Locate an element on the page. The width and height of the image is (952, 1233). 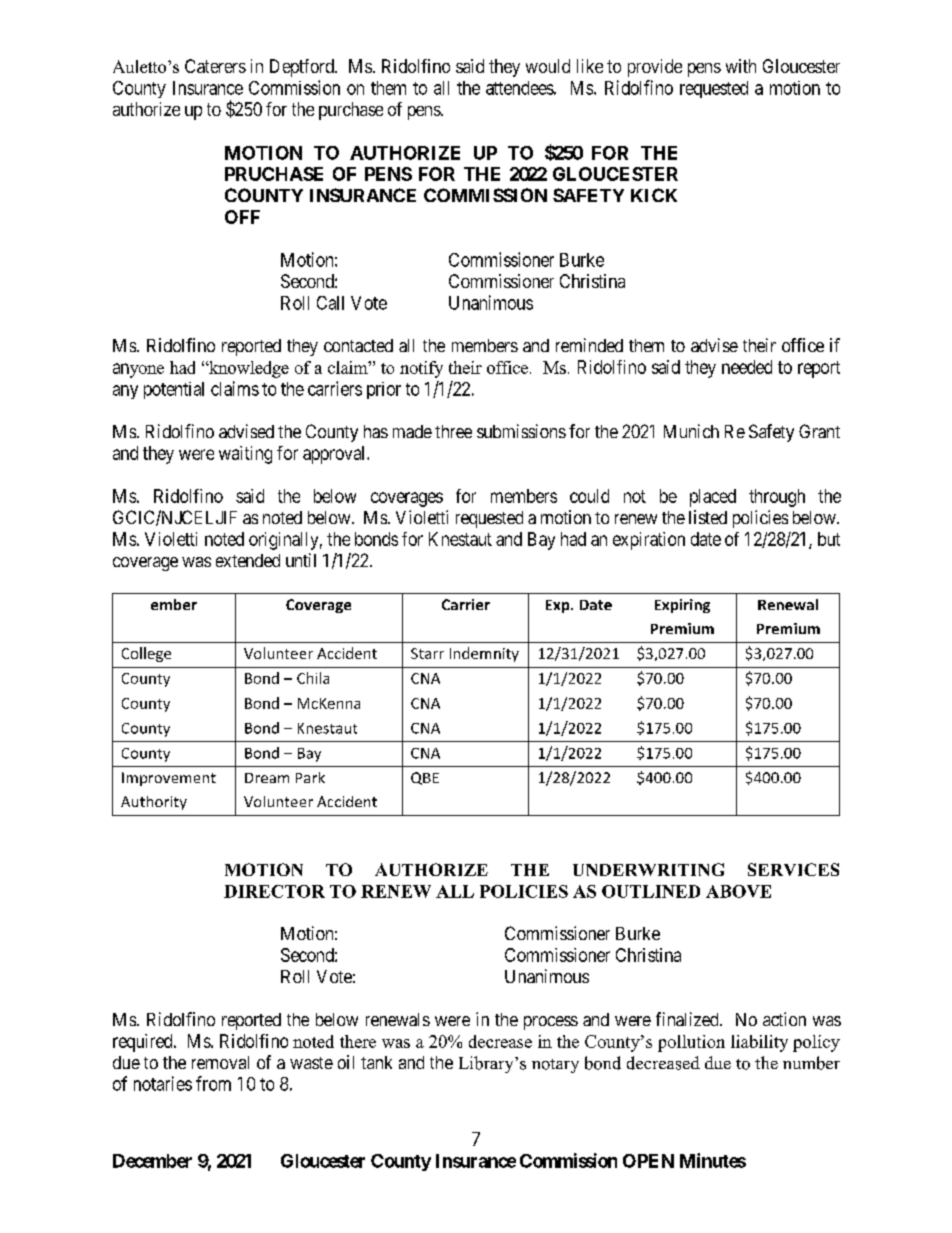
notary is located at coordinates (555, 1066).
